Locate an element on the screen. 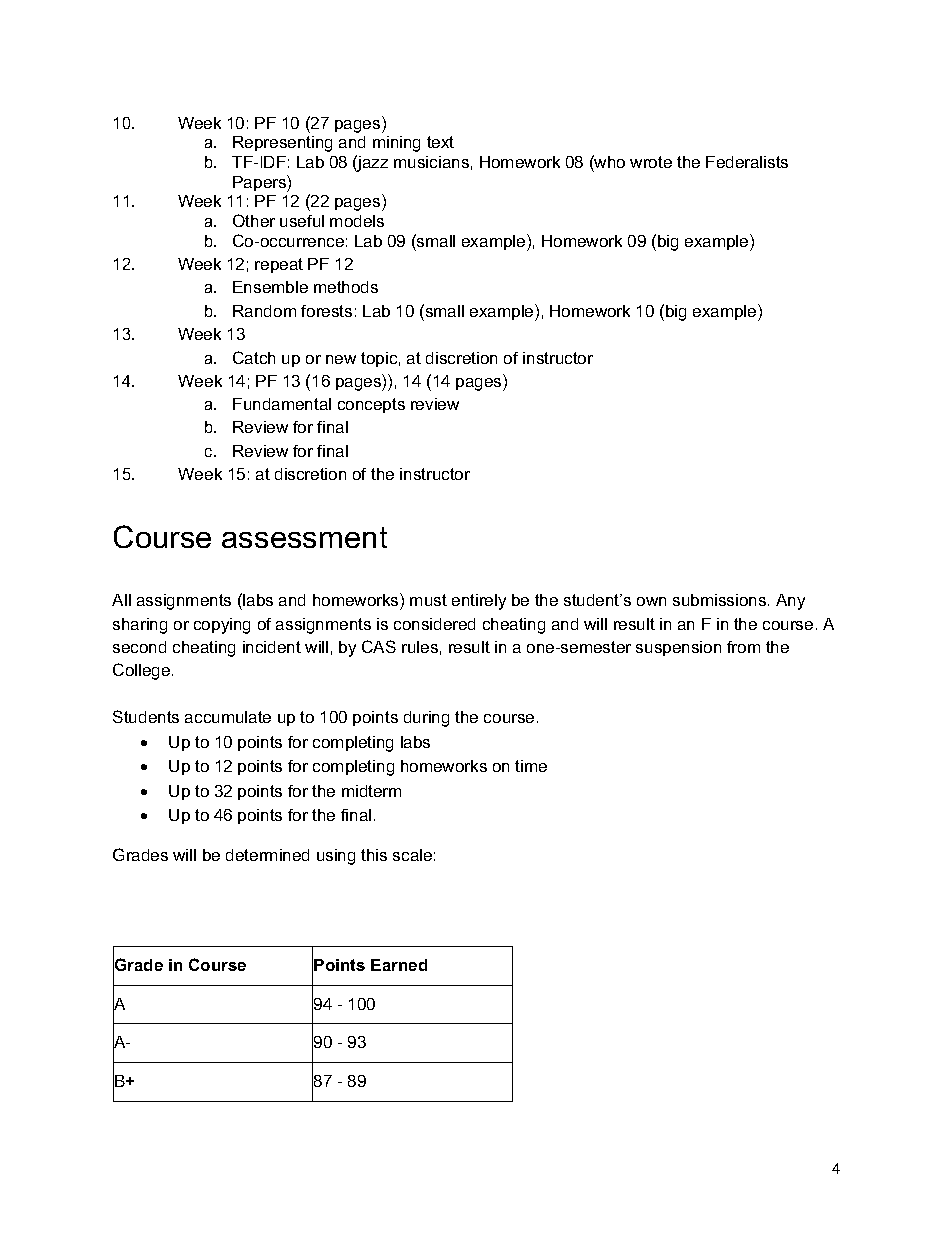 The height and width of the screenshot is (1233, 952). submissions is located at coordinates (721, 600).
